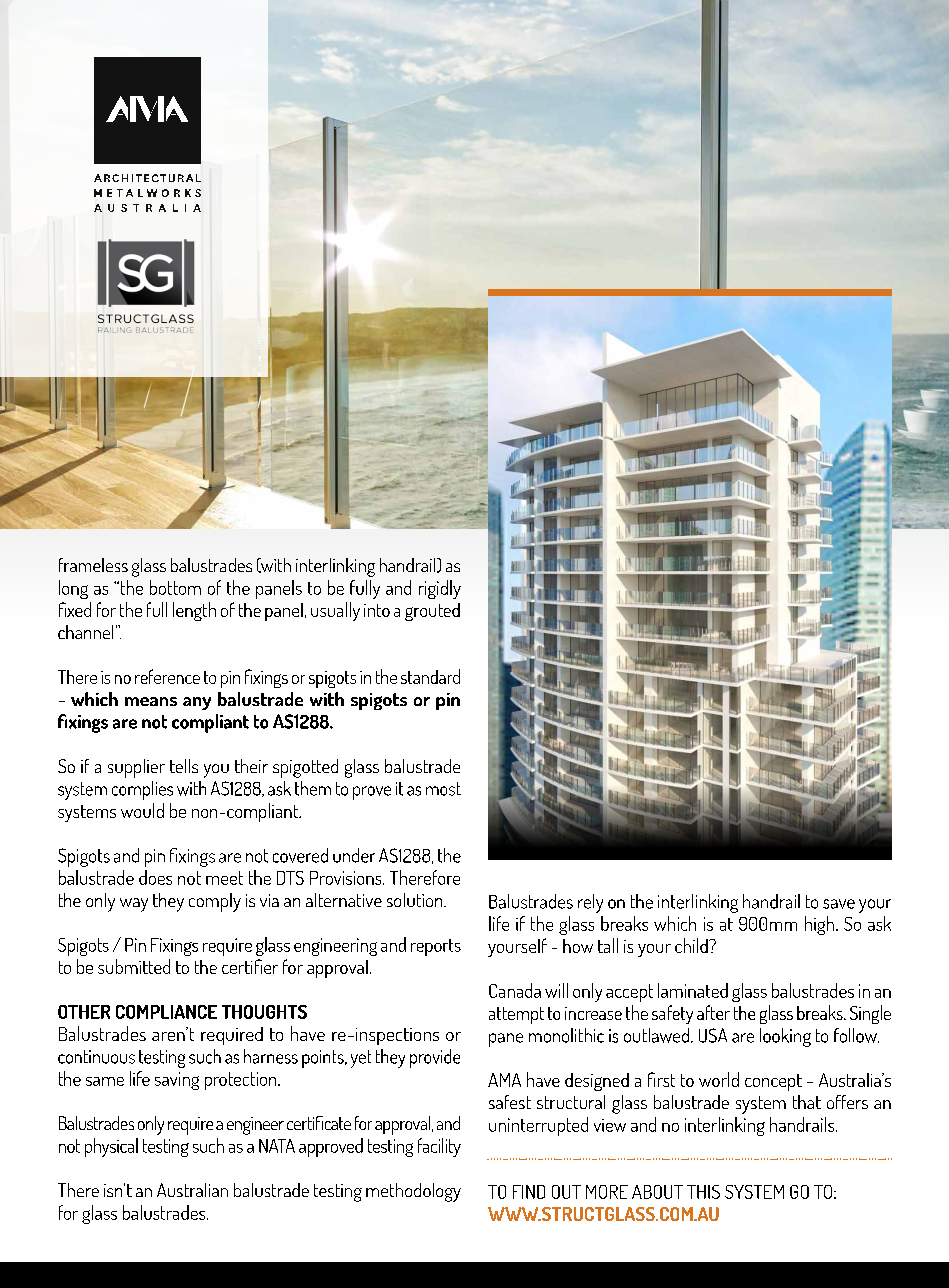  What do you see at coordinates (377, 610) in the image?
I see `into` at bounding box center [377, 610].
